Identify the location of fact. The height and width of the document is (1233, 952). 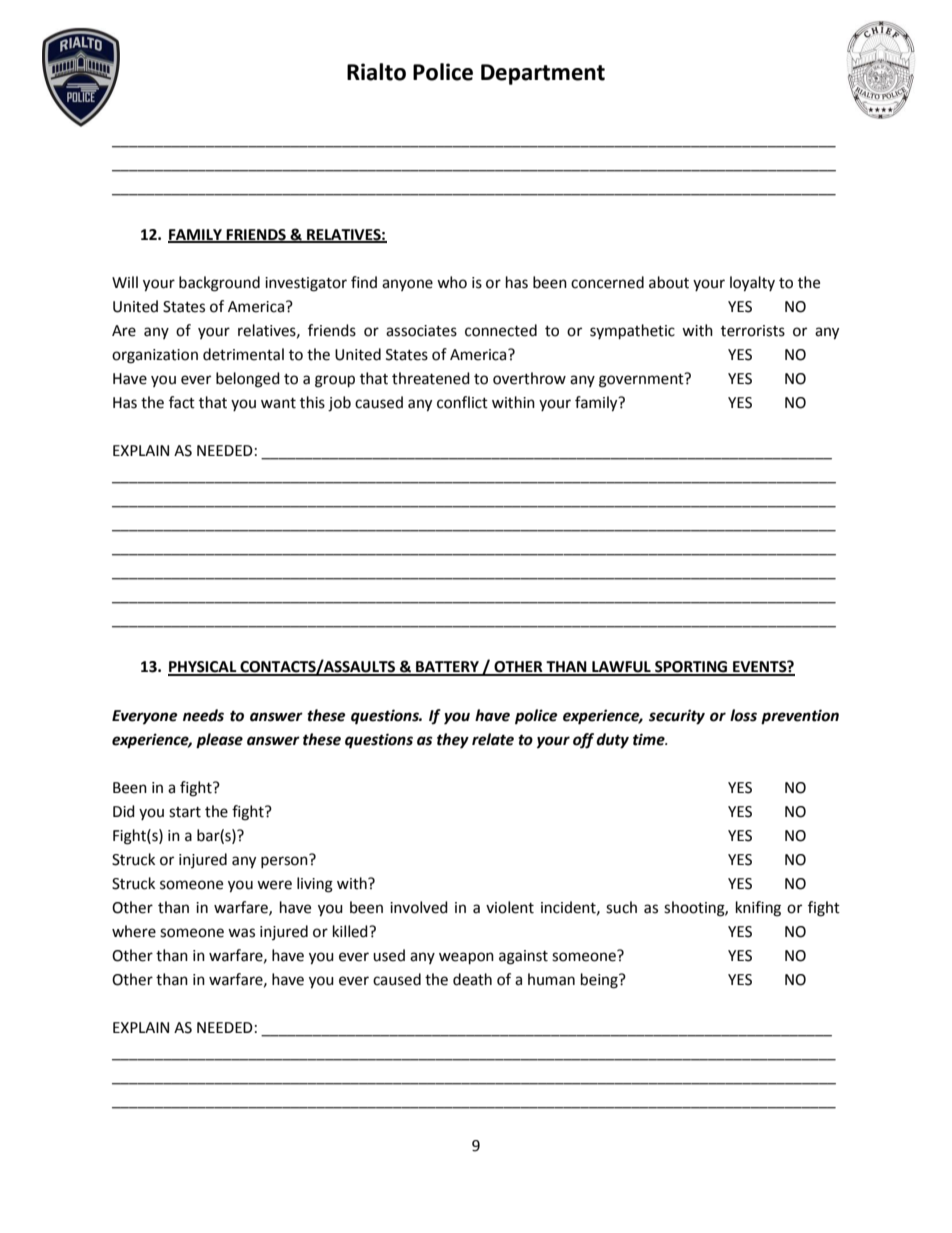
(182, 402).
